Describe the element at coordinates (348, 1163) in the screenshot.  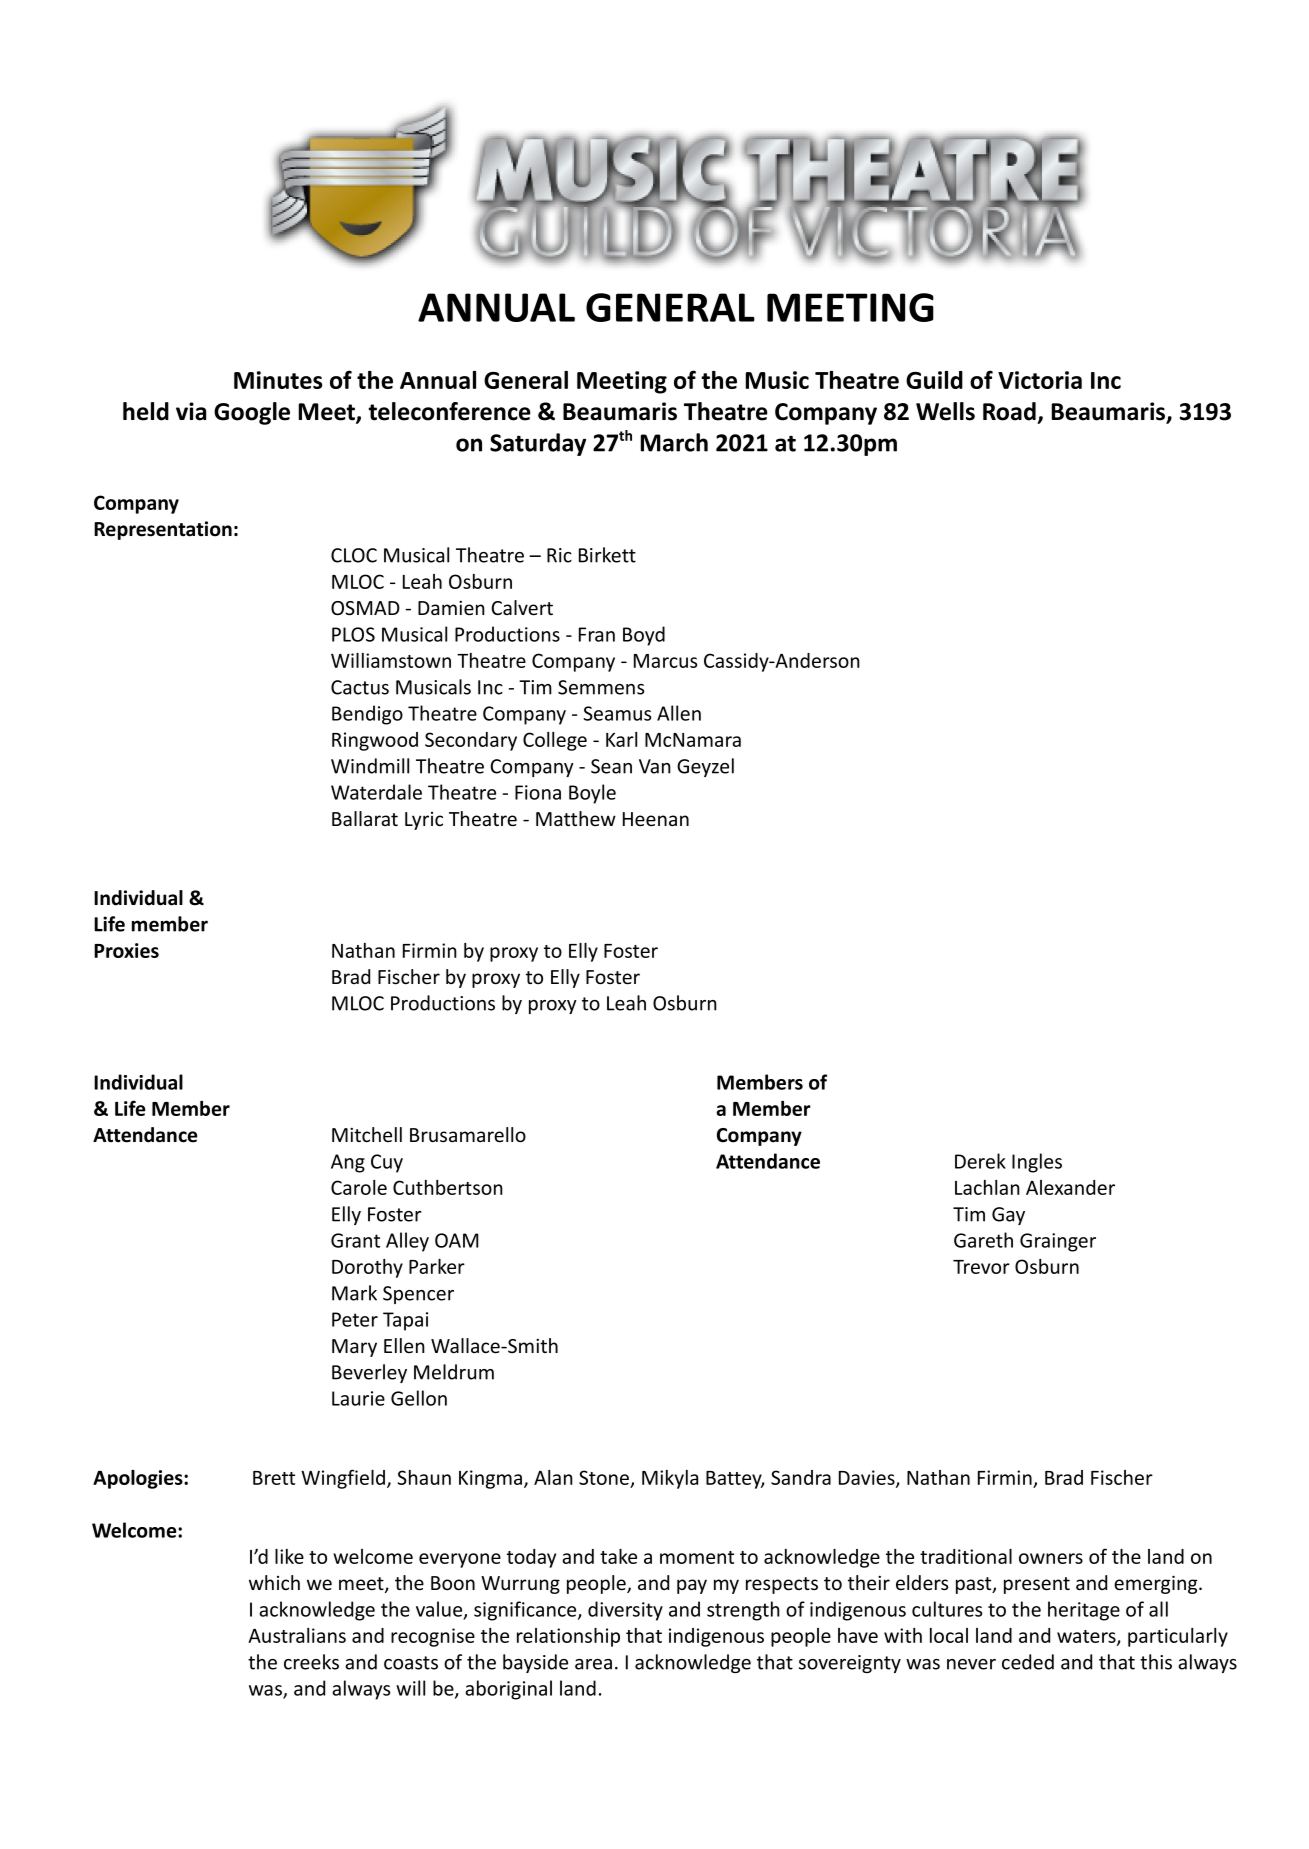
I see `Ang` at that location.
